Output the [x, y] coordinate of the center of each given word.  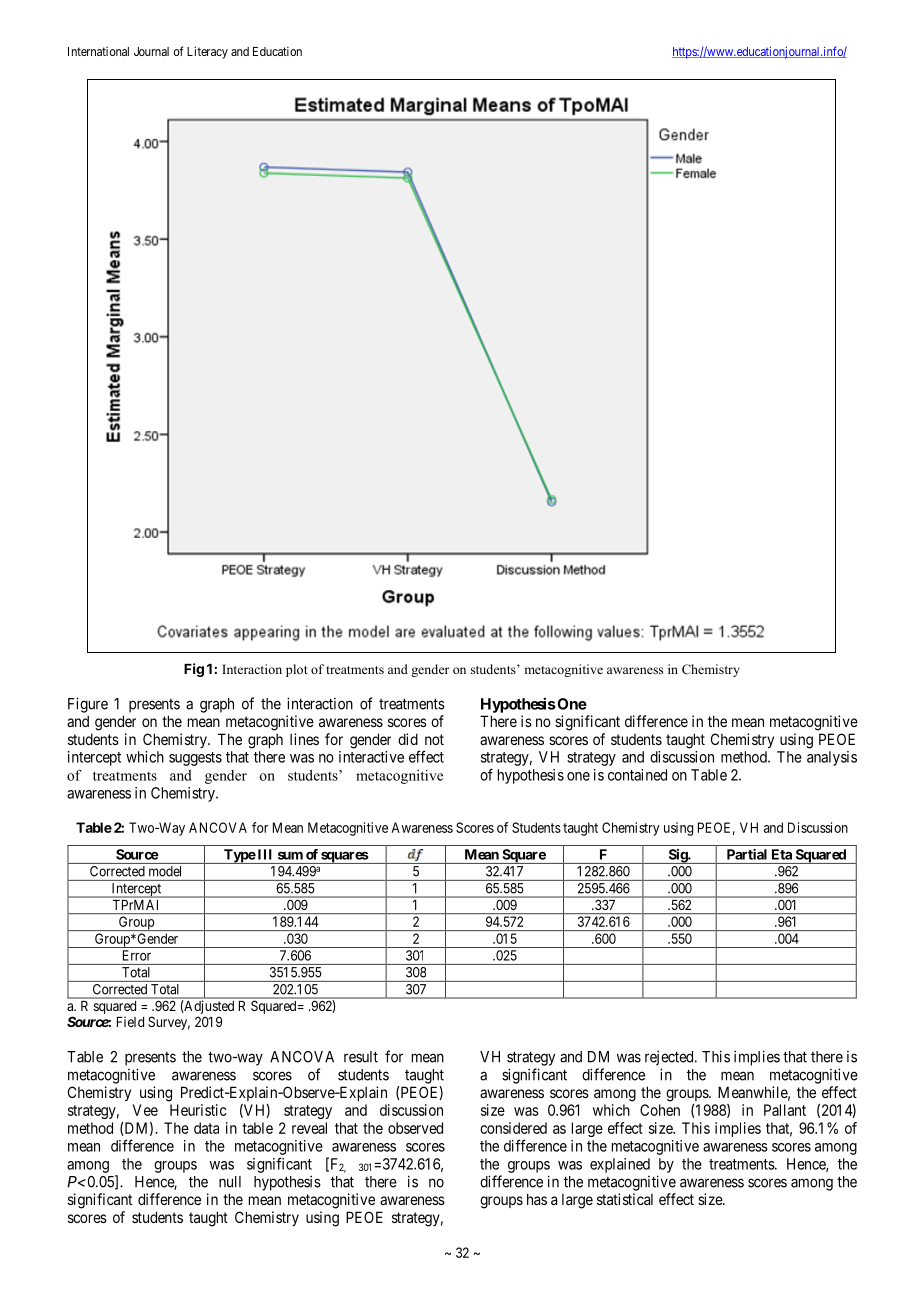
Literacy [207, 52]
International [98, 51]
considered [513, 1128]
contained [637, 775]
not [434, 739]
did [408, 739]
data [206, 1128]
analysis [832, 758]
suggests [195, 759]
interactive [371, 757]
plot [297, 670]
